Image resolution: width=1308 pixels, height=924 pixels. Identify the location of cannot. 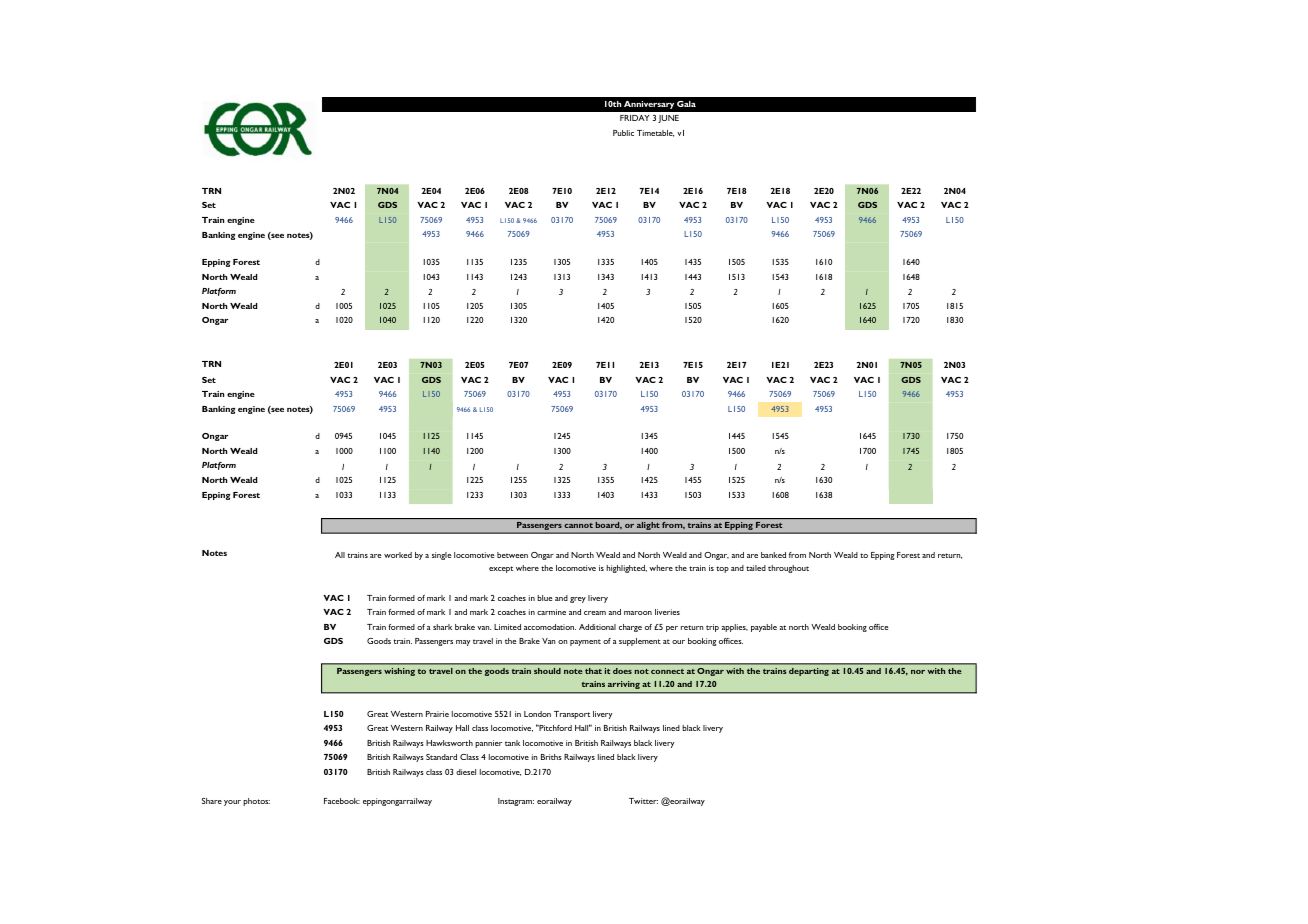
(579, 525).
